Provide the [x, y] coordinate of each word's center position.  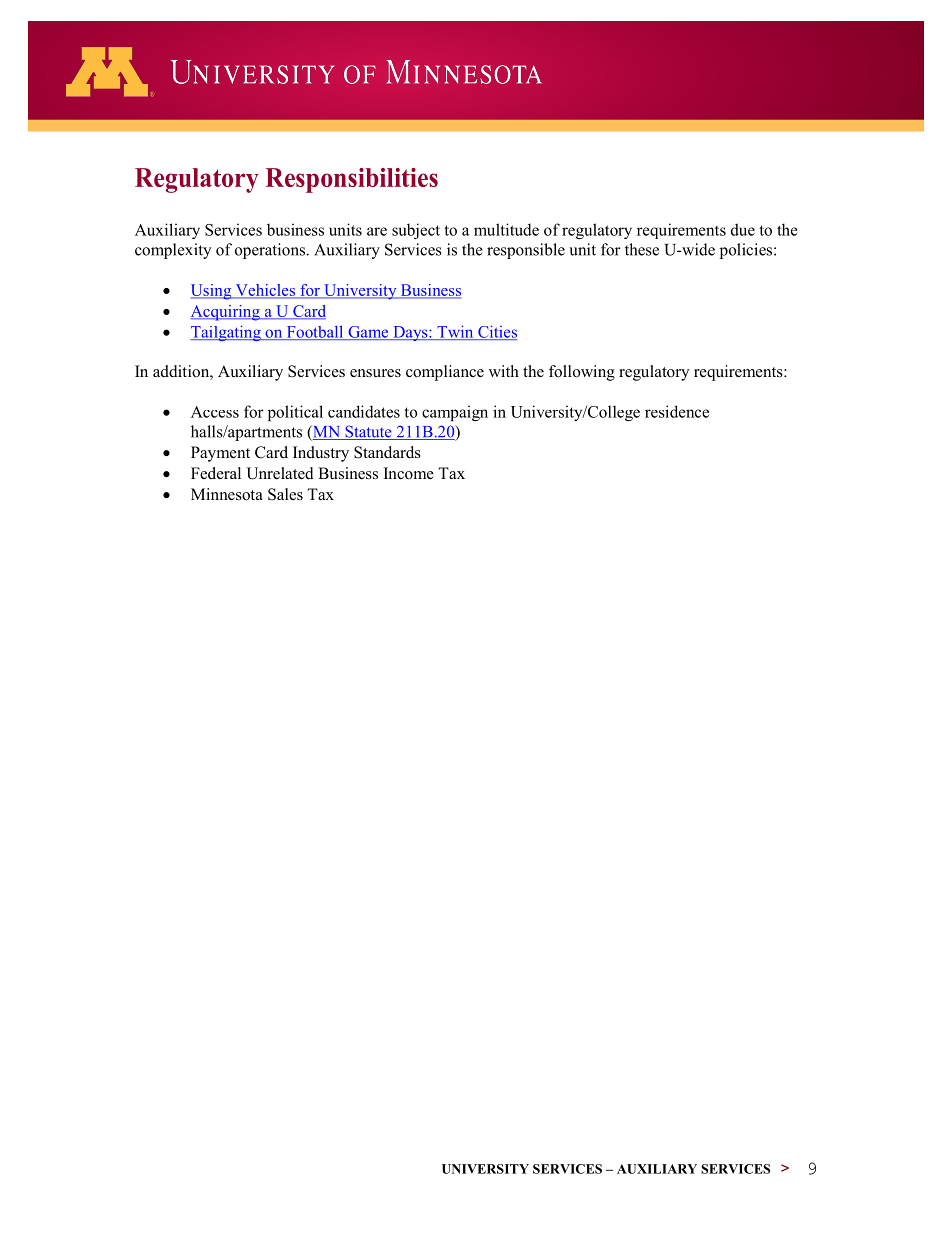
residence [677, 411]
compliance [445, 373]
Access [215, 412]
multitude [506, 229]
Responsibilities [351, 180]
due [743, 229]
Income [409, 473]
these [642, 249]
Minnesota [227, 494]
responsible [526, 251]
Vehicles [265, 291]
